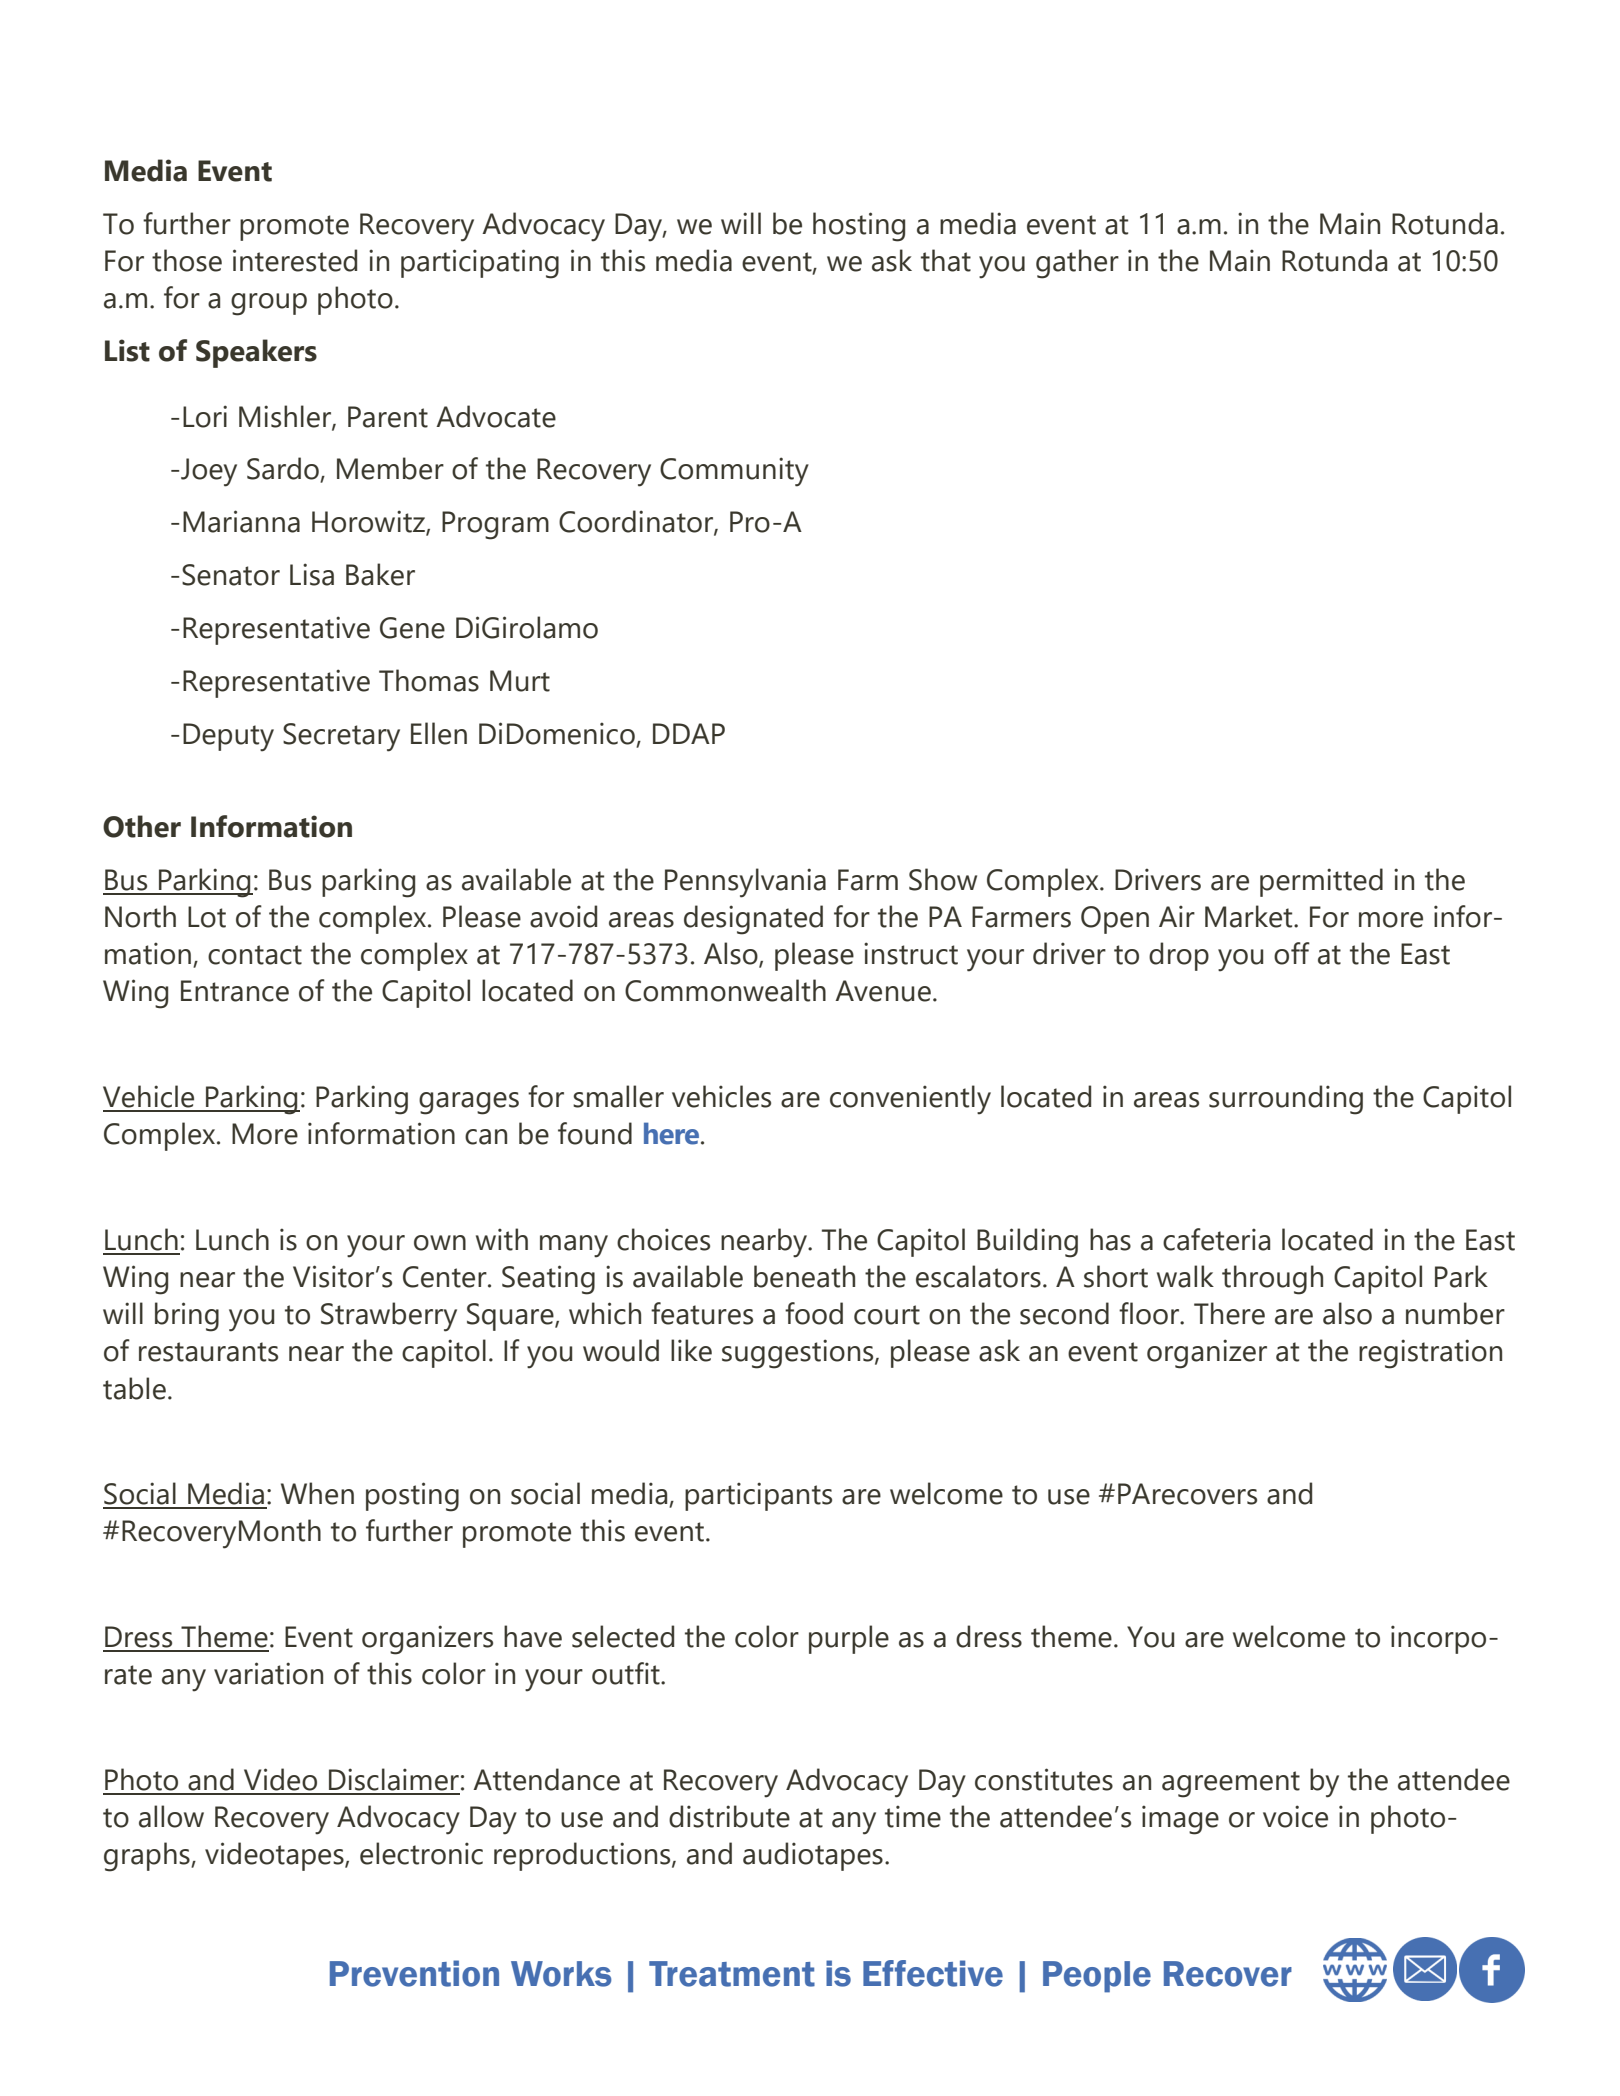 Image resolution: width=1620 pixels, height=2096 pixels. What do you see at coordinates (235, 991) in the screenshot?
I see `Entrance` at bounding box center [235, 991].
